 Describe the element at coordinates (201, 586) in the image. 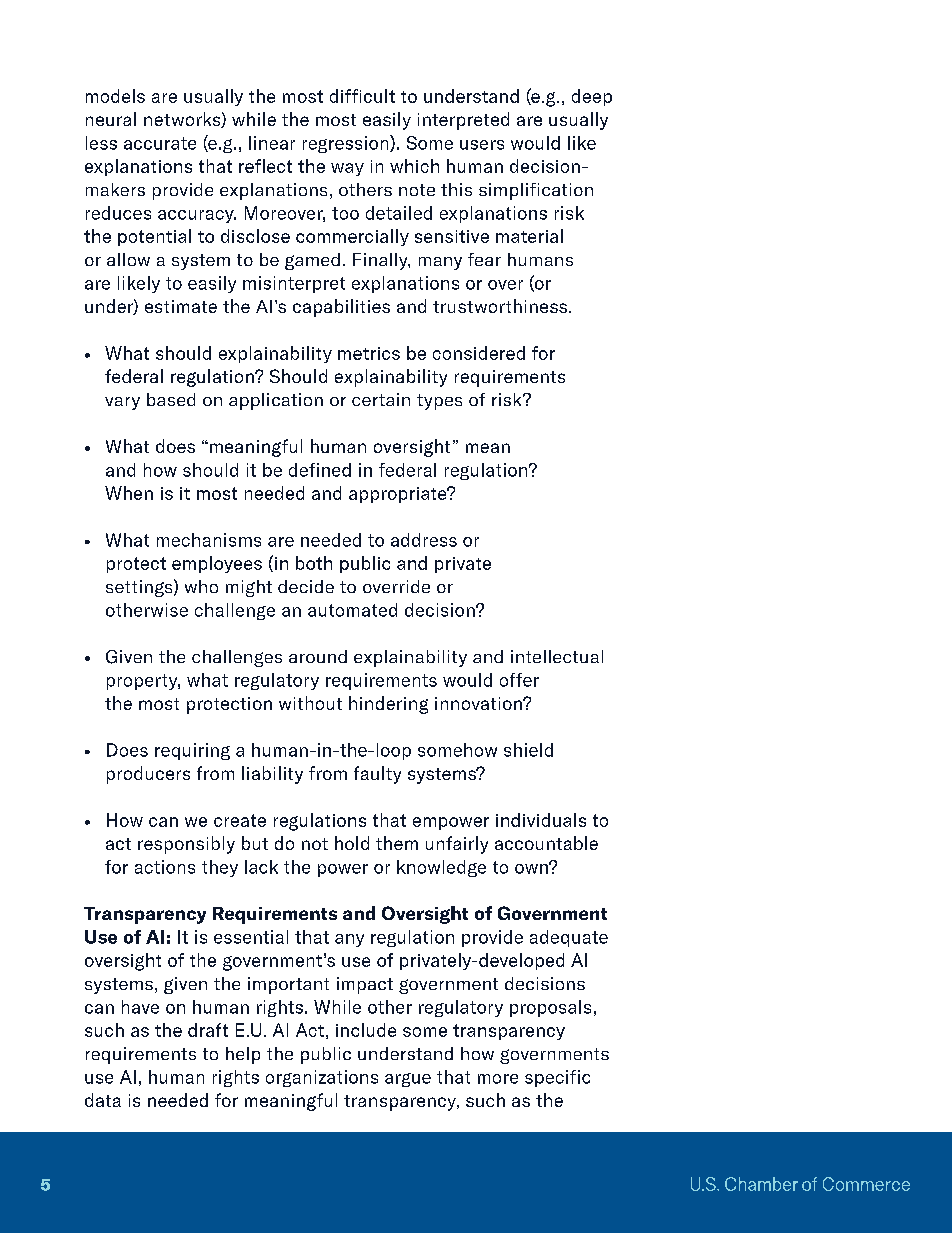

I see `who` at that location.
